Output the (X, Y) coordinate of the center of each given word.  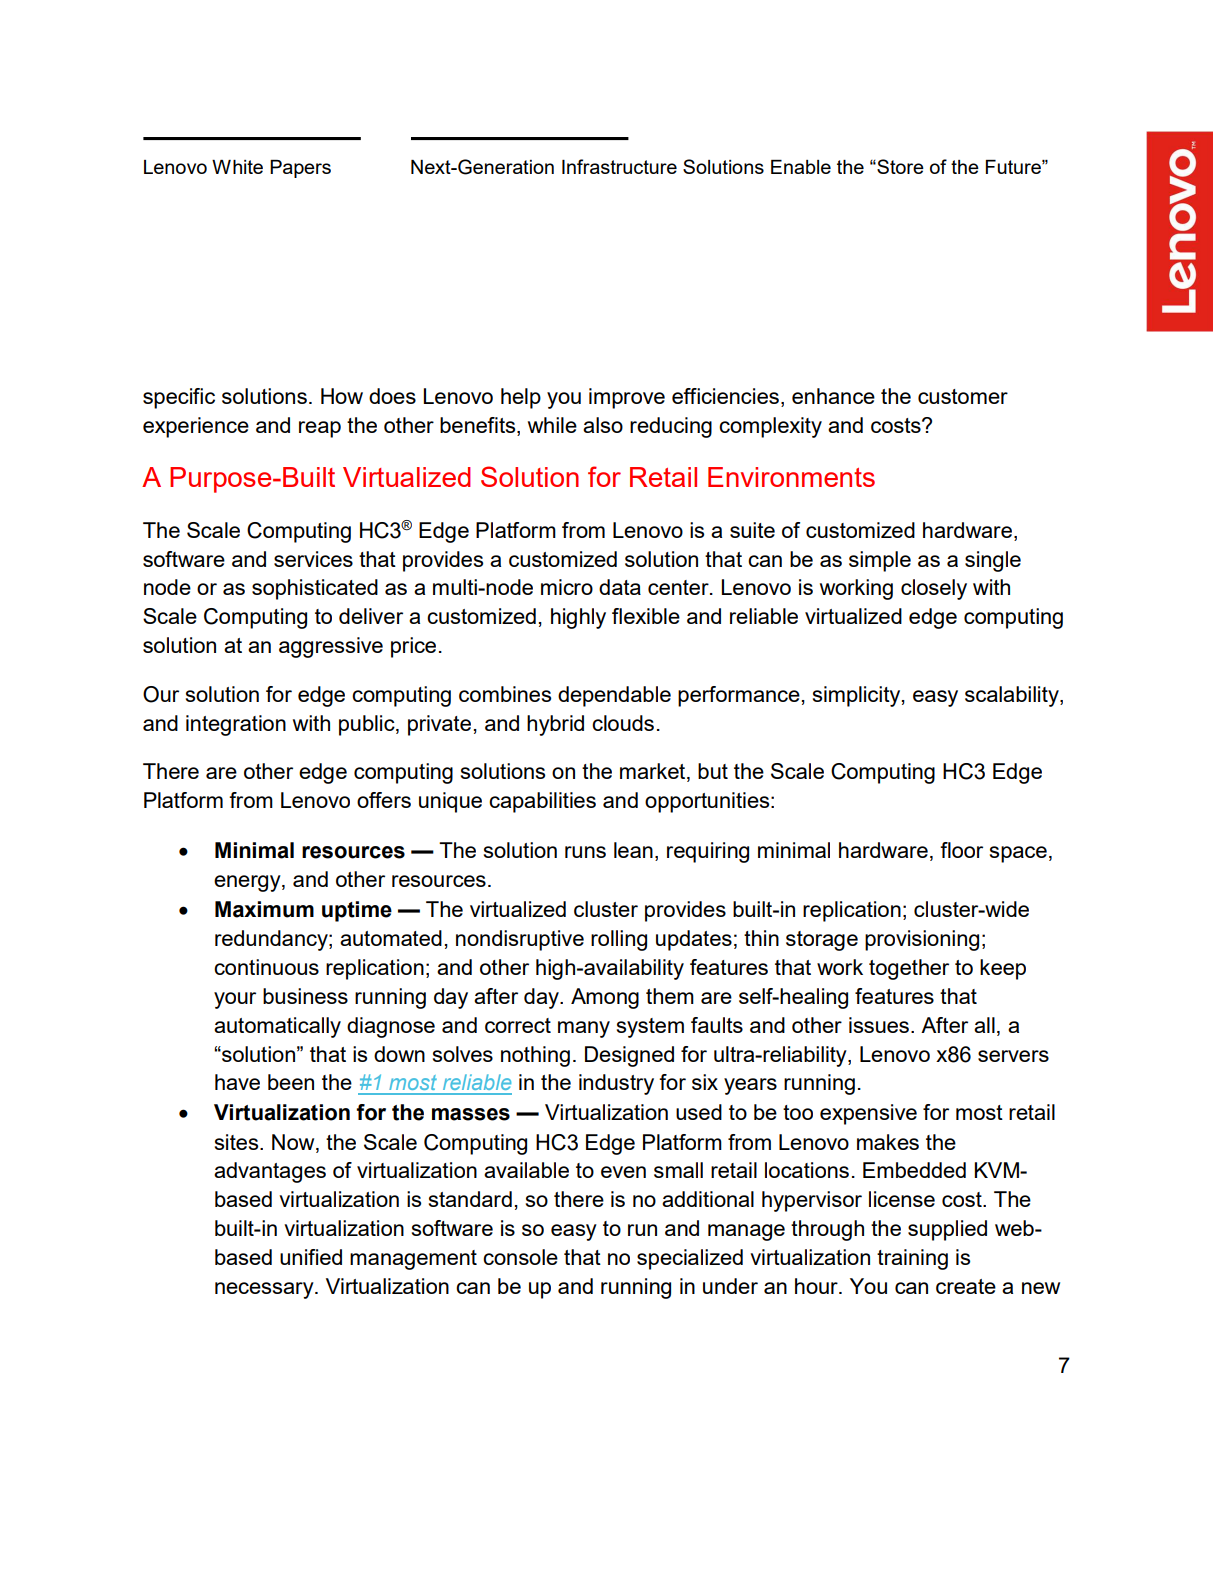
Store (899, 166)
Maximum (264, 909)
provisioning (922, 940)
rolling (619, 940)
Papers (300, 169)
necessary (265, 1290)
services (313, 559)
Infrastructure (619, 166)
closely (934, 589)
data (620, 587)
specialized (690, 1259)
